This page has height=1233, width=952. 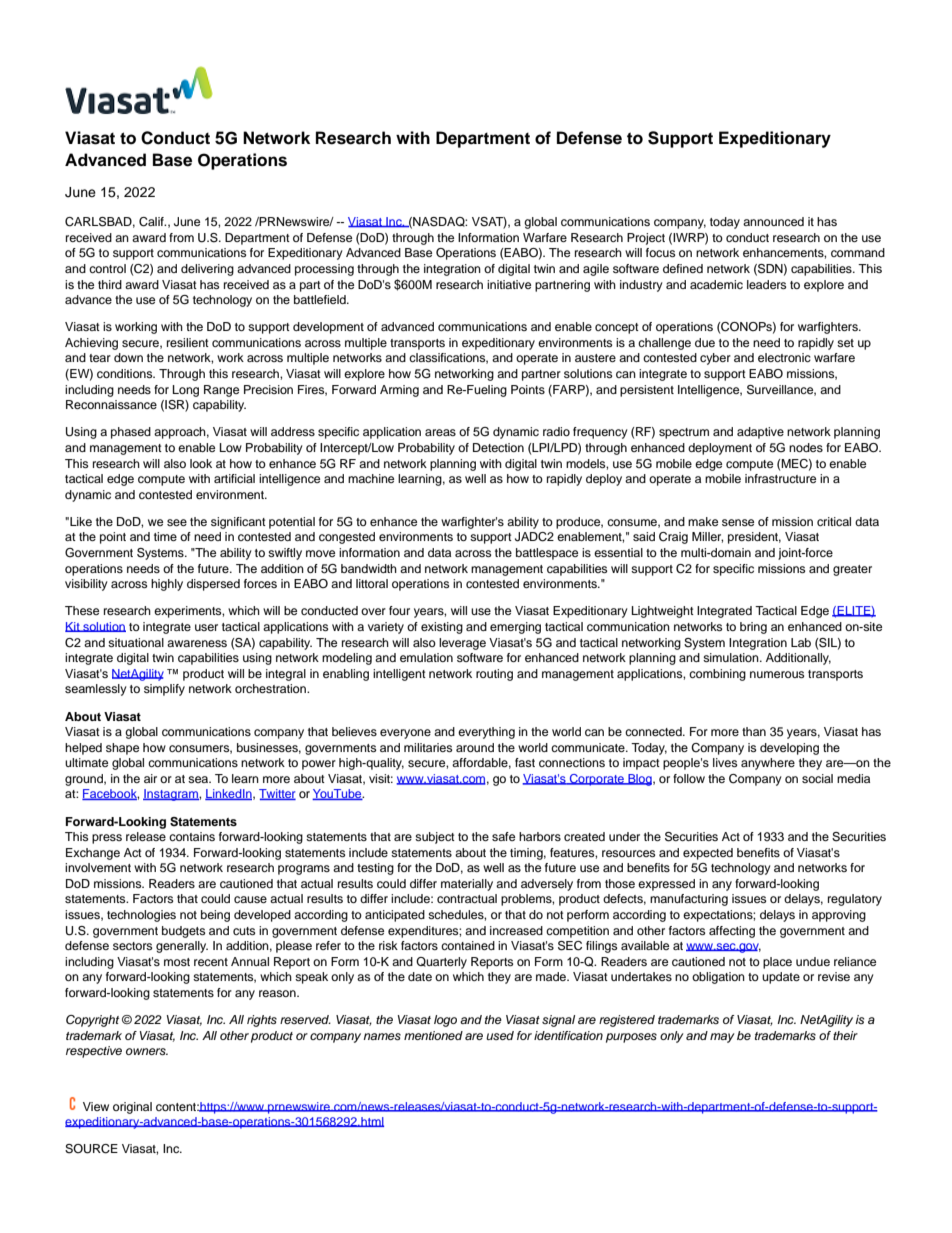 What do you see at coordinates (433, 1035) in the page?
I see `mentioned` at bounding box center [433, 1035].
